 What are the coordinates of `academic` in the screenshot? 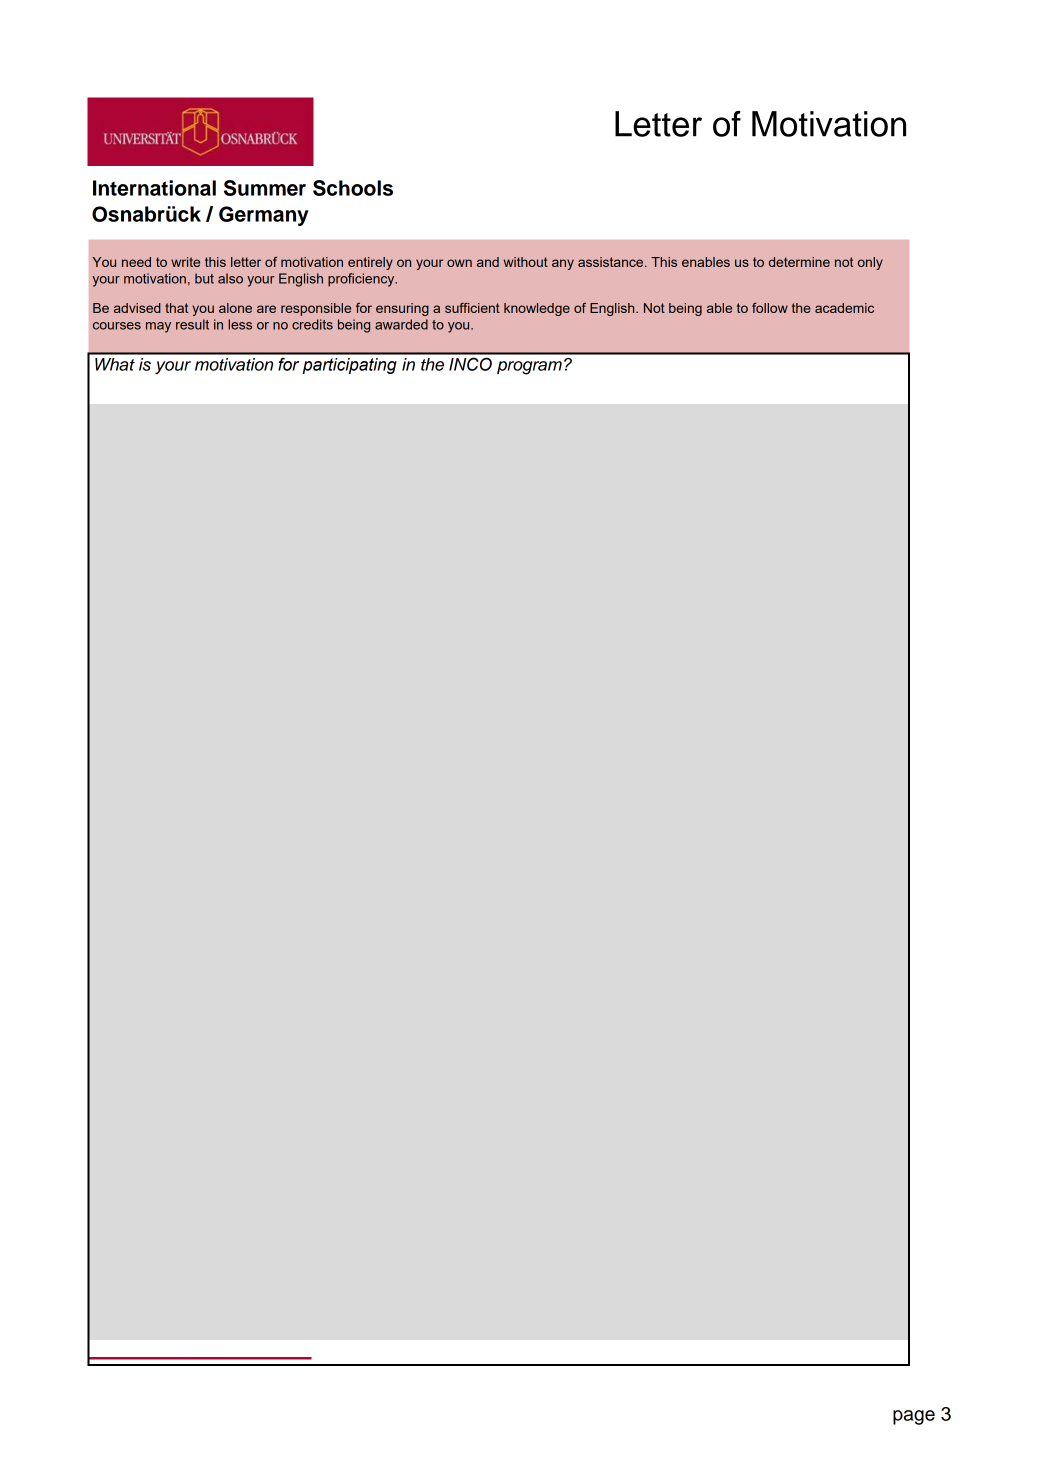 It's located at (844, 308).
